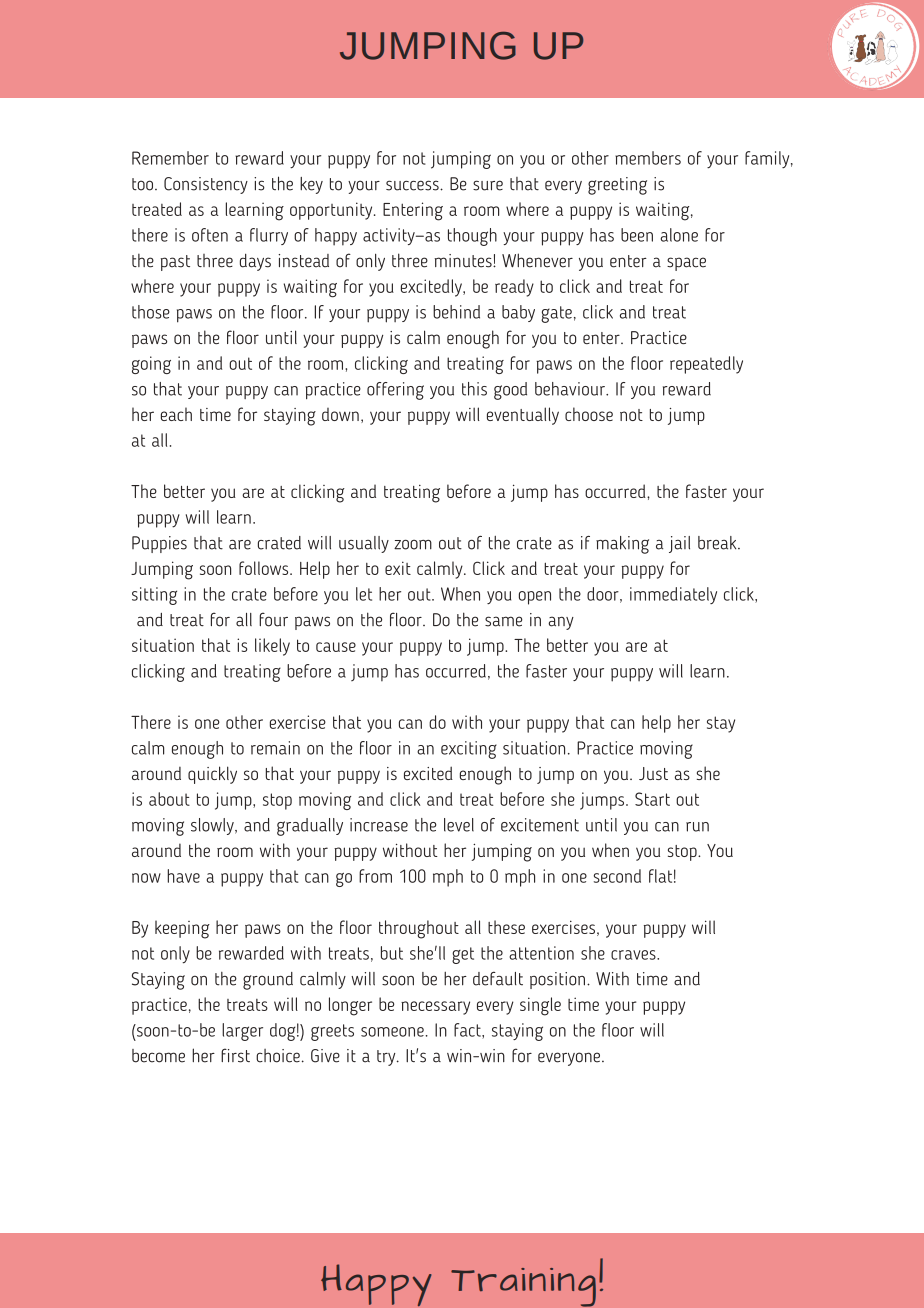 The image size is (924, 1308). I want to click on quickly, so click(212, 775).
